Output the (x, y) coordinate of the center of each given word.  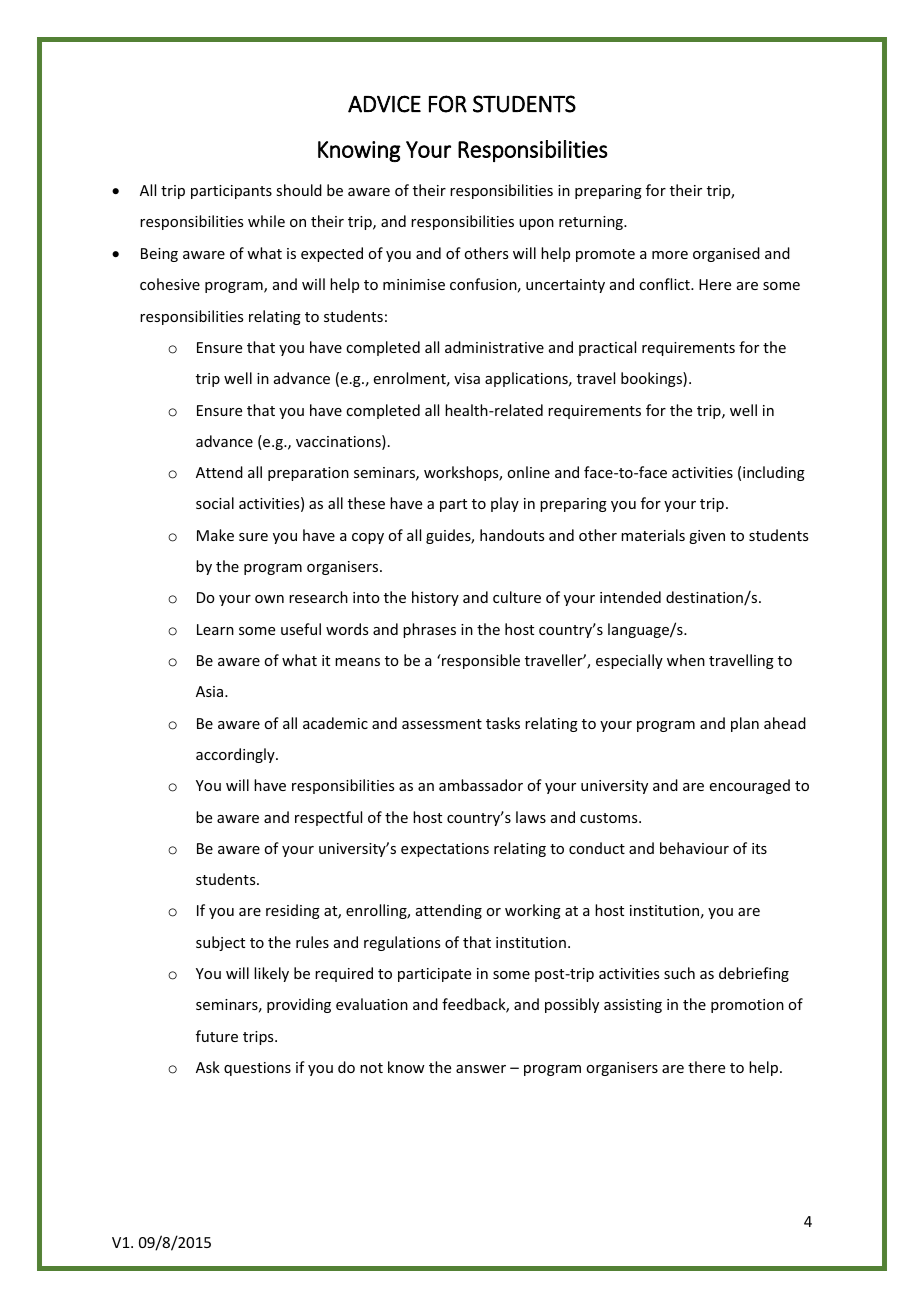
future (217, 1036)
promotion (747, 1006)
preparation (308, 474)
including (774, 473)
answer (481, 1069)
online (528, 472)
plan (745, 724)
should (299, 190)
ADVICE (384, 104)
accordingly (236, 755)
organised (726, 254)
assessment (442, 724)
